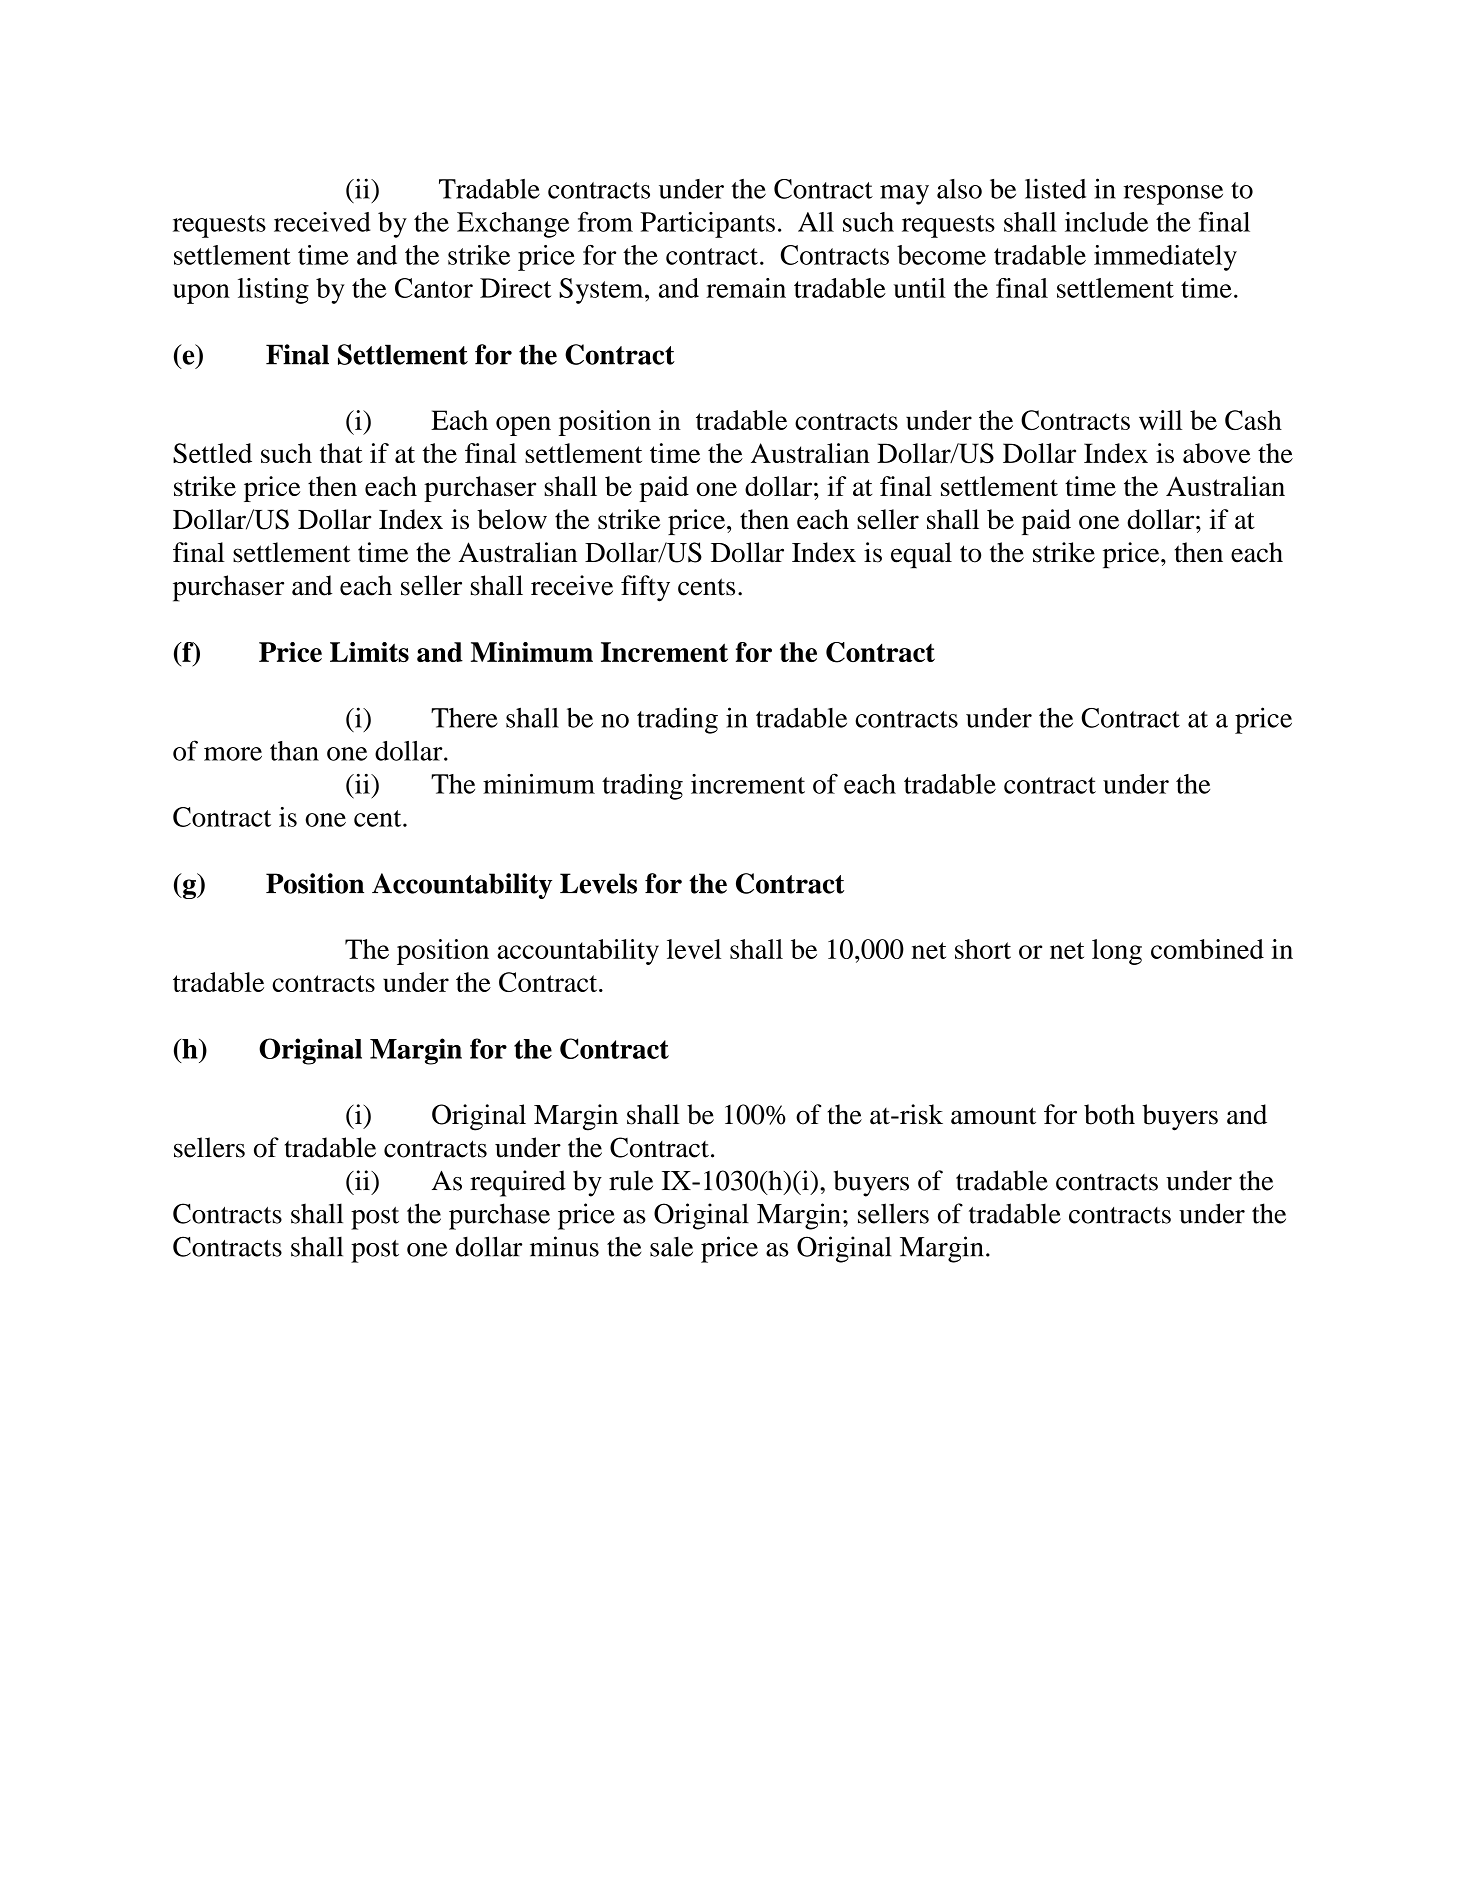 This screenshot has width=1466, height=1897. Describe the element at coordinates (1106, 222) in the screenshot. I see `include` at that location.
